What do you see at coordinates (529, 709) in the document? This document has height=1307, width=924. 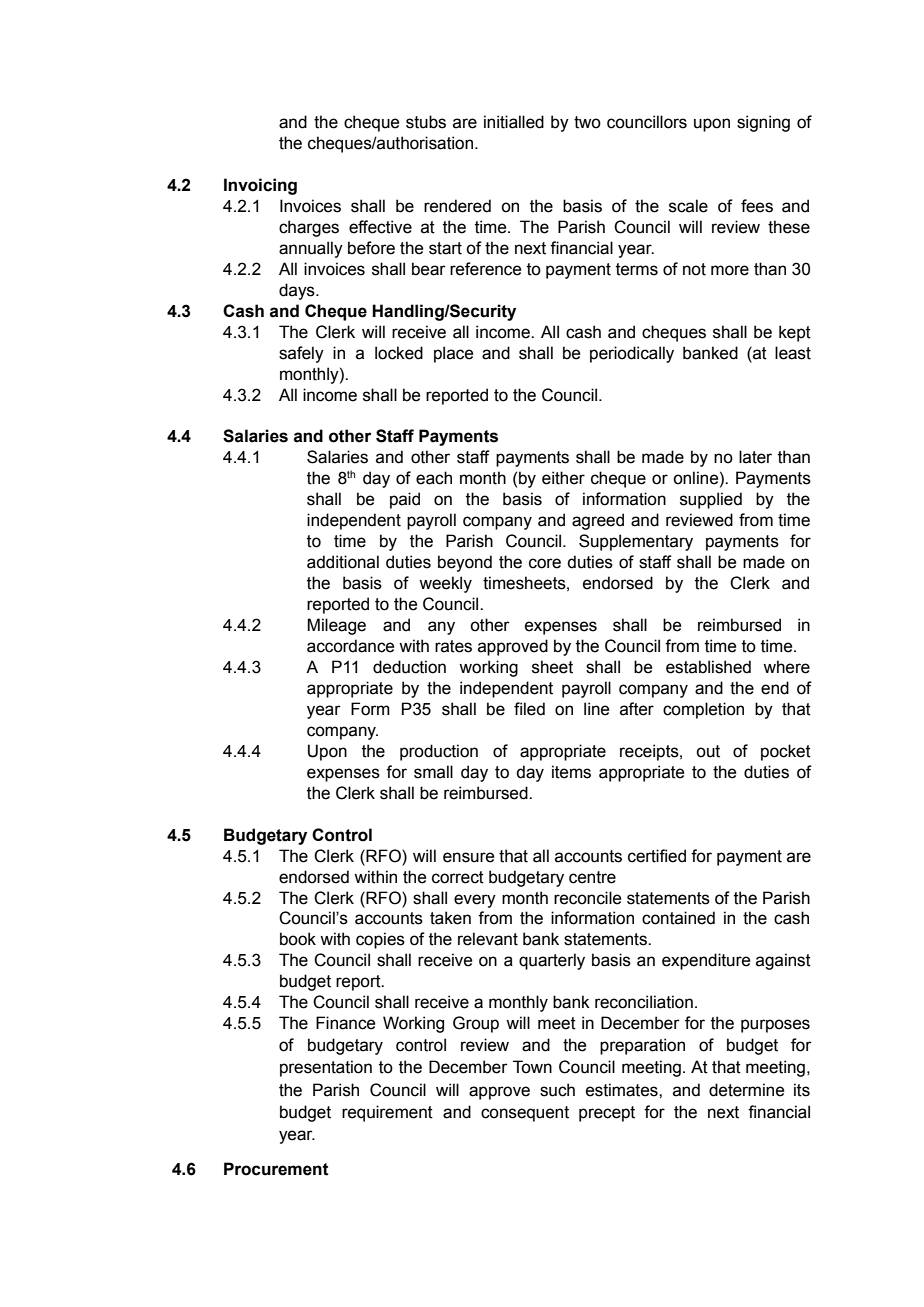 I see `filed` at bounding box center [529, 709].
